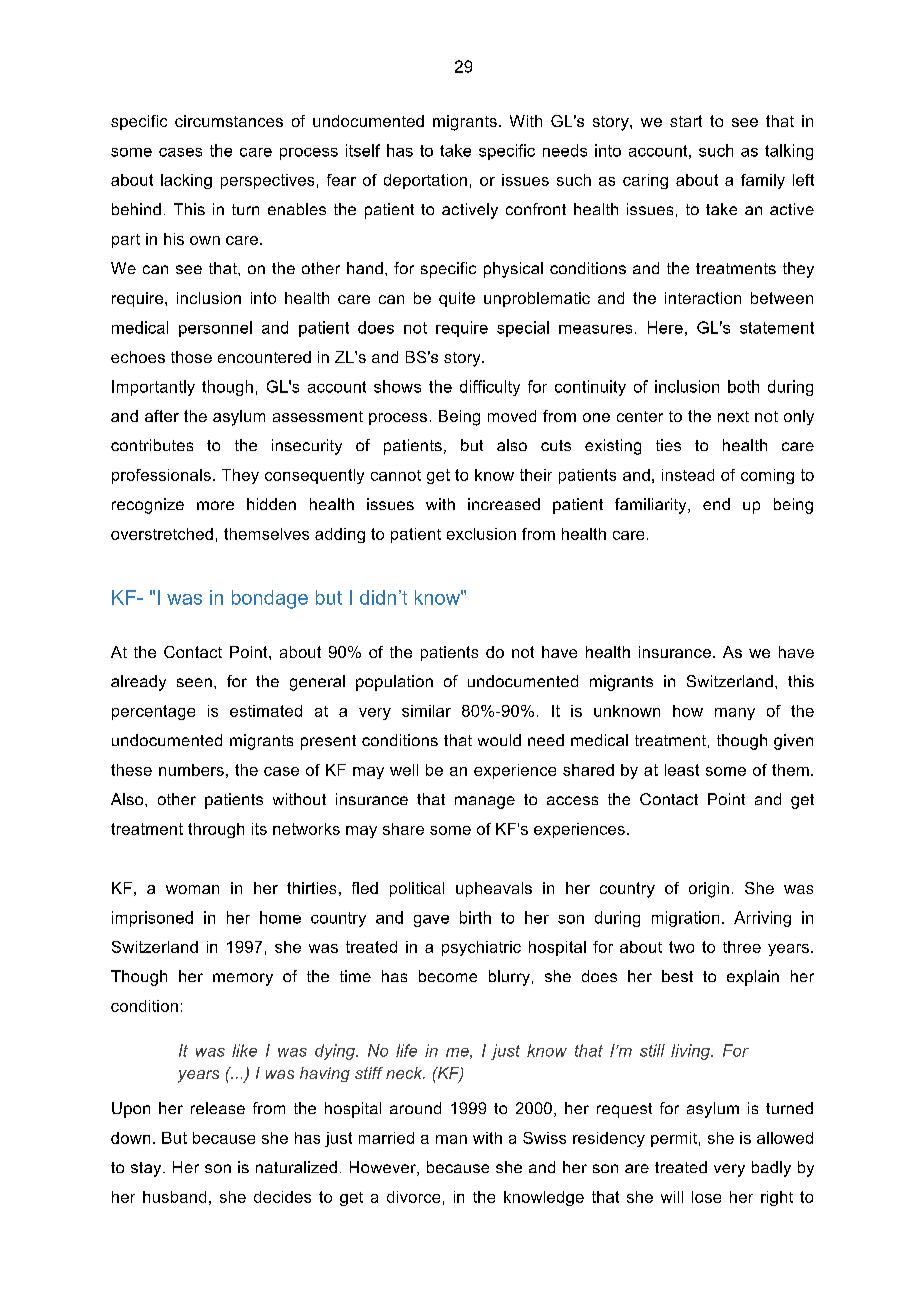 Image resolution: width=924 pixels, height=1308 pixels. I want to click on manage, so click(485, 802).
